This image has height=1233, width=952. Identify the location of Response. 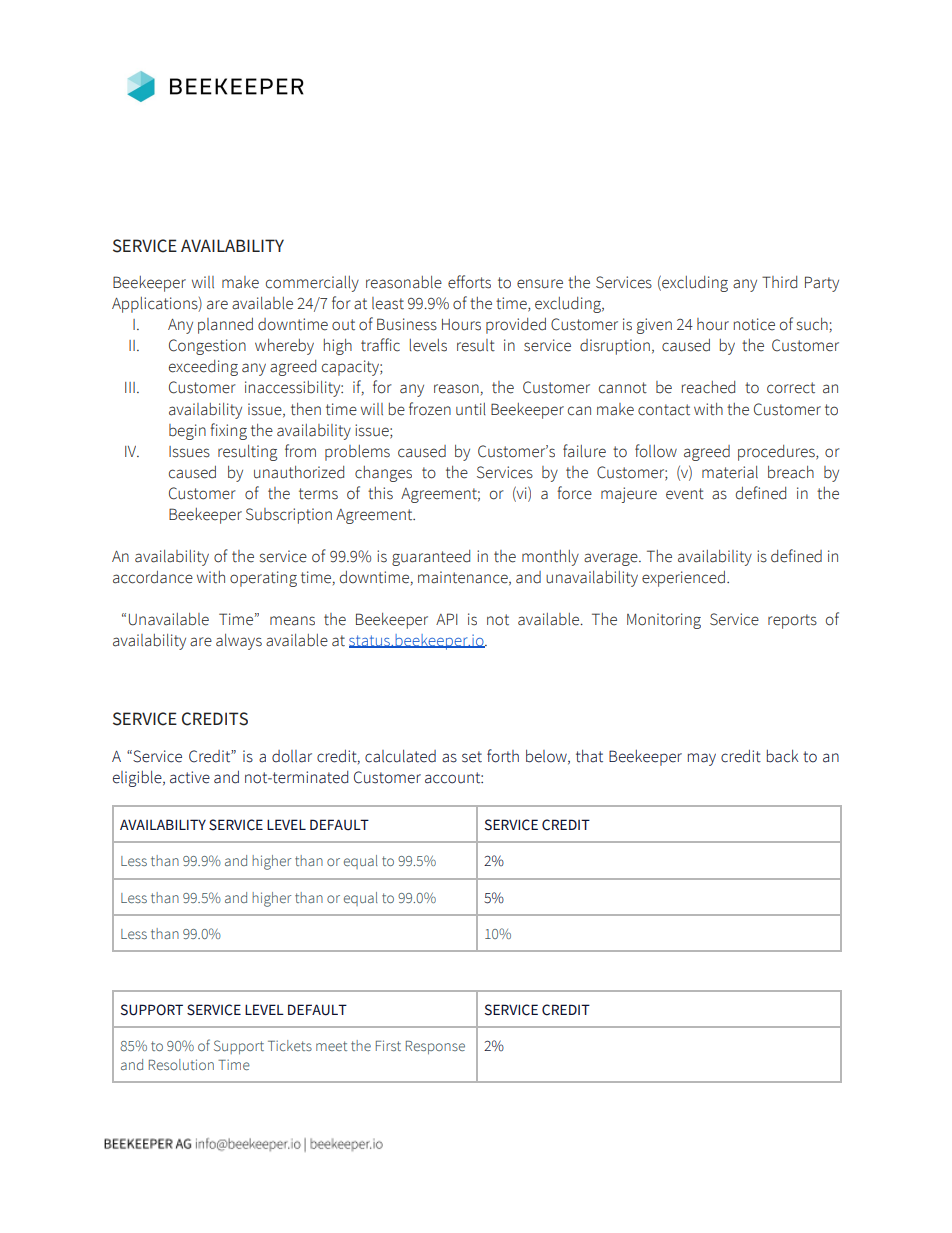
(435, 1047).
